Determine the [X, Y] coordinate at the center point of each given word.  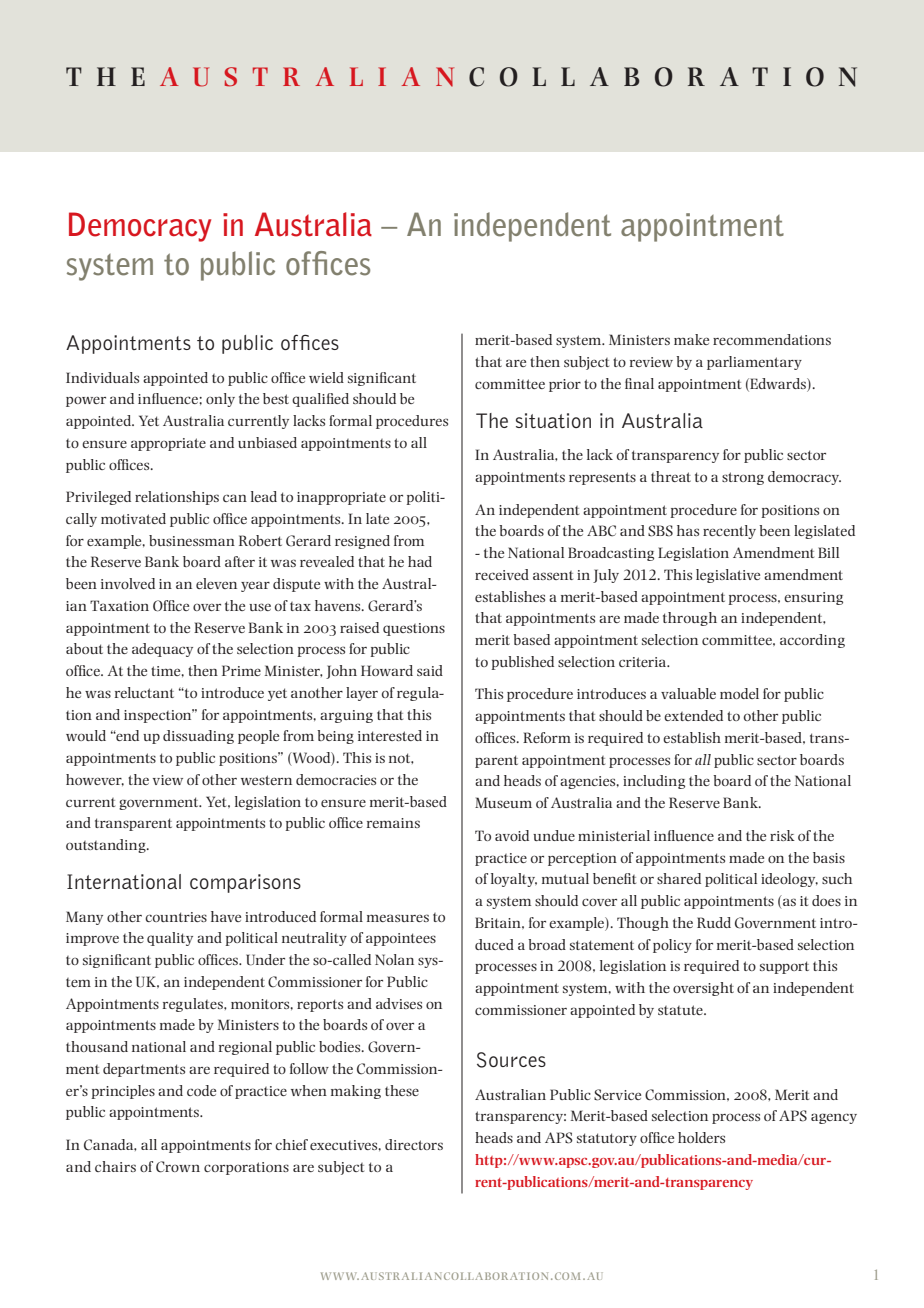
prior [565, 385]
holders [701, 1137]
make [691, 339]
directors [414, 1144]
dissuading [198, 737]
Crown [178, 1167]
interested [390, 735]
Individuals [102, 377]
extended [693, 715]
